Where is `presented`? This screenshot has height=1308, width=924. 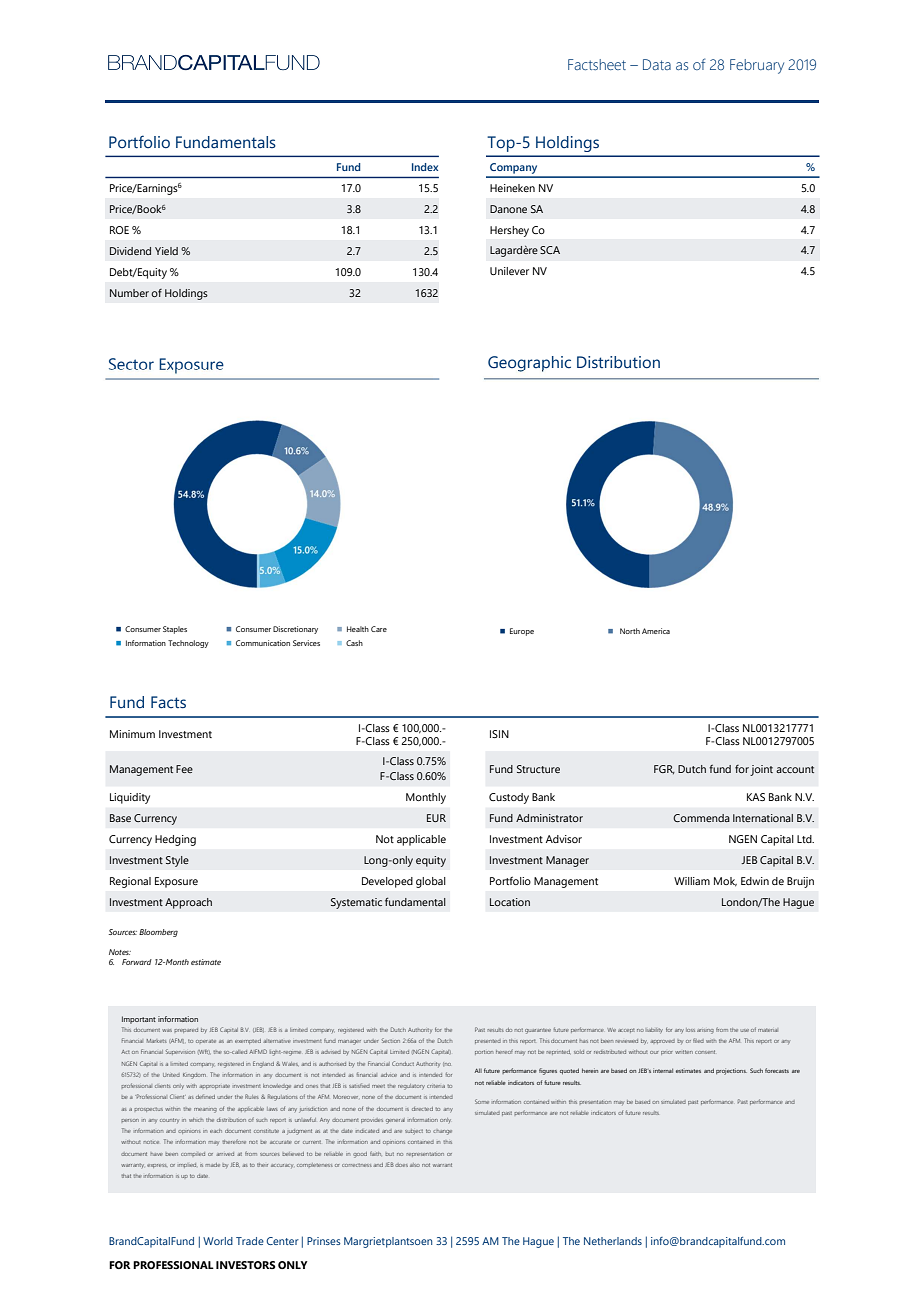
presented is located at coordinates (488, 1041).
